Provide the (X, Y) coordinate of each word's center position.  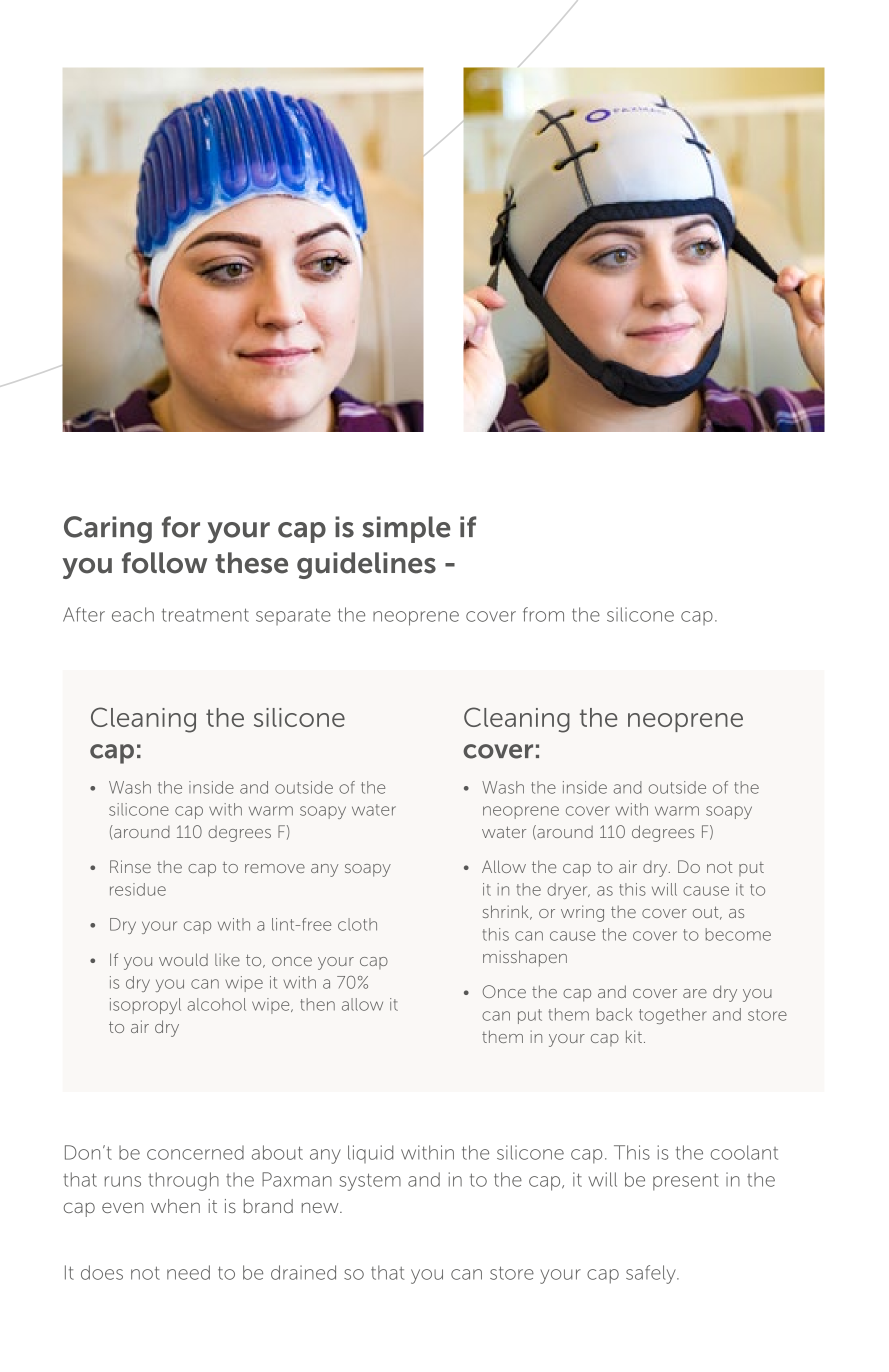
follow (164, 563)
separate (293, 616)
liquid (370, 1154)
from (543, 614)
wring (582, 913)
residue (138, 889)
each (133, 614)
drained (303, 1272)
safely (652, 1274)
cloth (357, 924)
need (188, 1272)
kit (634, 1036)
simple (406, 529)
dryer (568, 891)
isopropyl (145, 1006)
